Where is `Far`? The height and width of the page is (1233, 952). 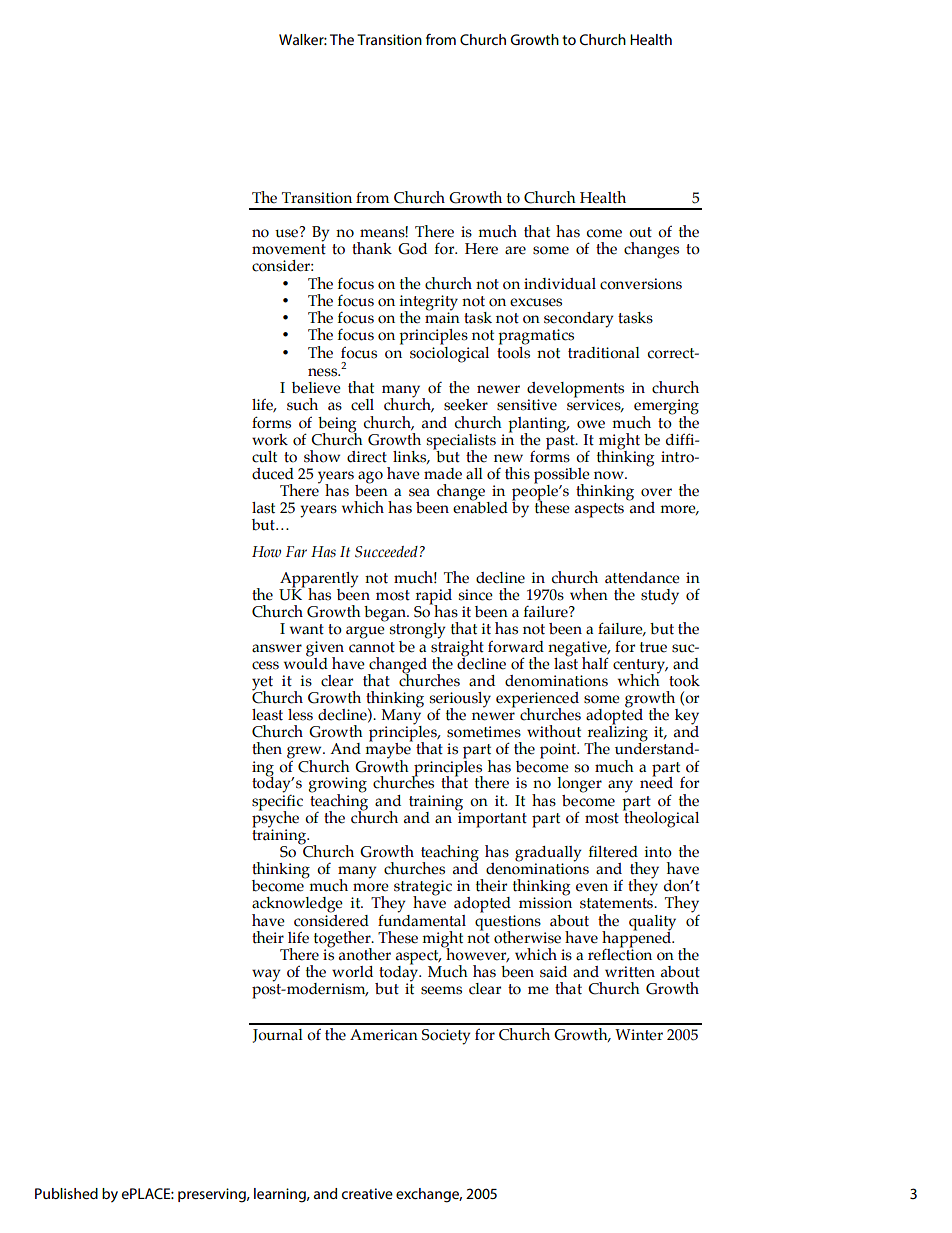
Far is located at coordinates (296, 551).
